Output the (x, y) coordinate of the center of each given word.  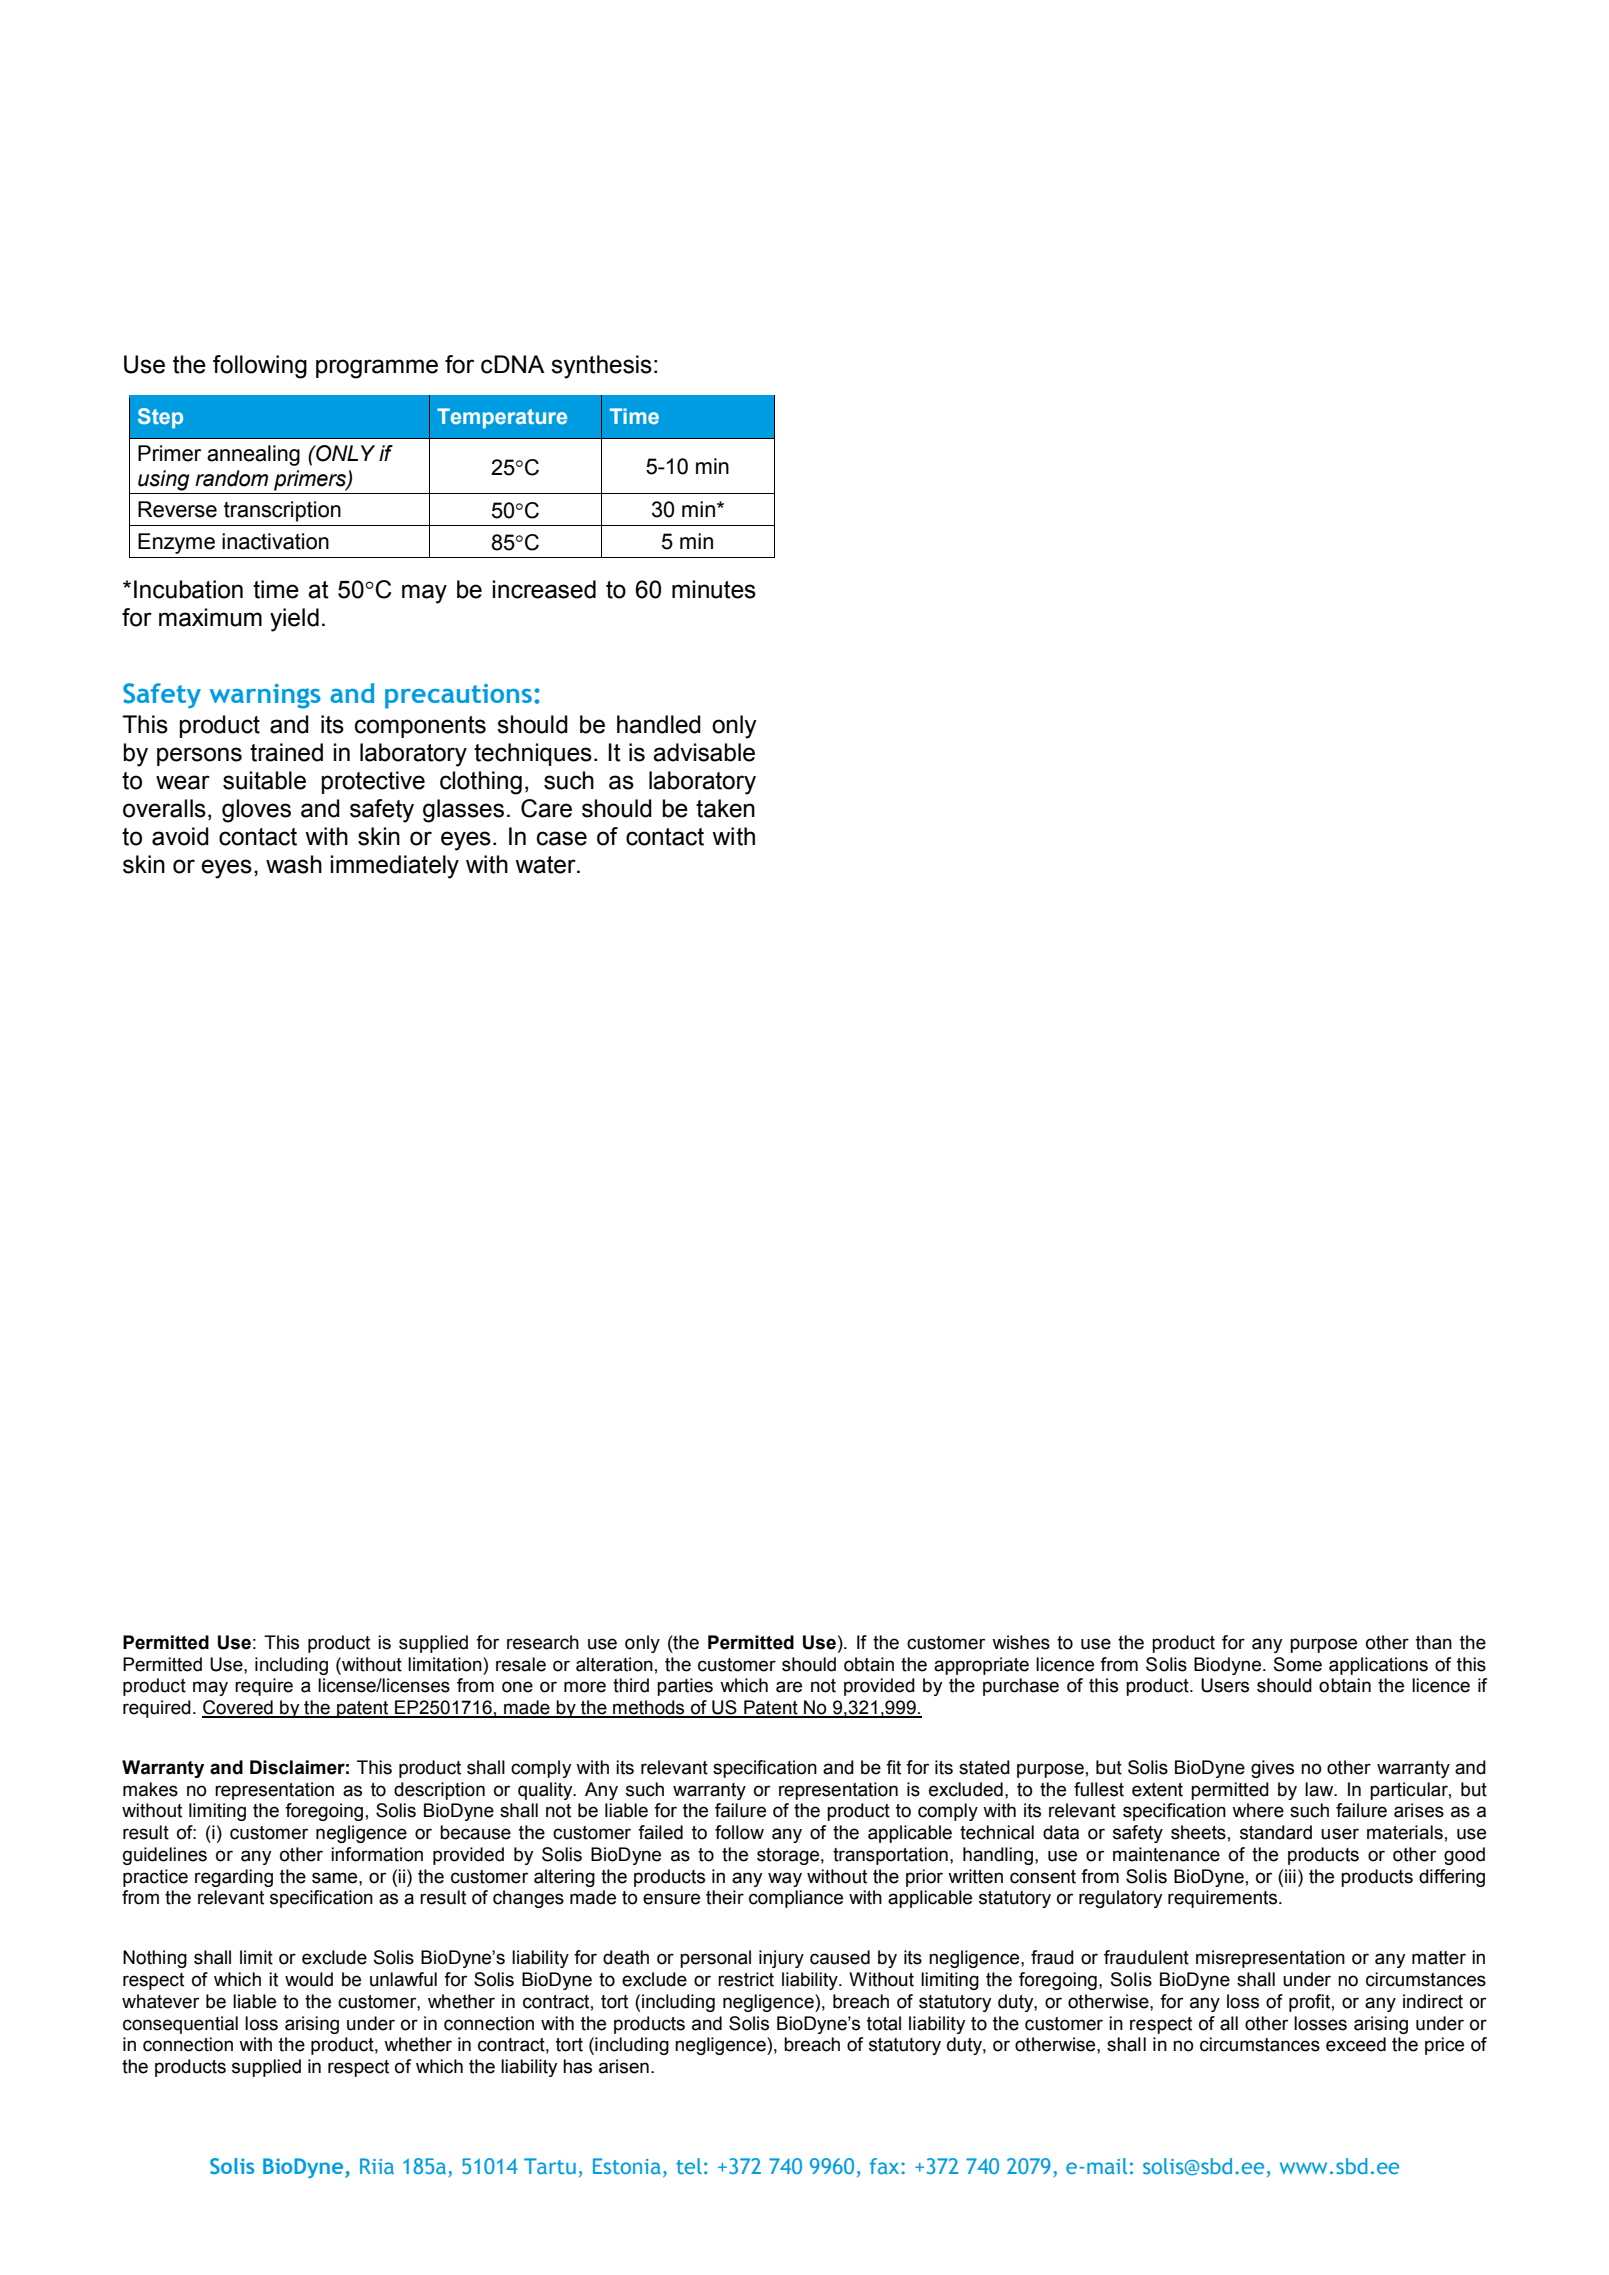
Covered (238, 1708)
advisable (704, 752)
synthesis (601, 367)
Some (1298, 1664)
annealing (253, 455)
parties (685, 1687)
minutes (714, 589)
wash (294, 864)
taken (725, 808)
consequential (180, 2025)
